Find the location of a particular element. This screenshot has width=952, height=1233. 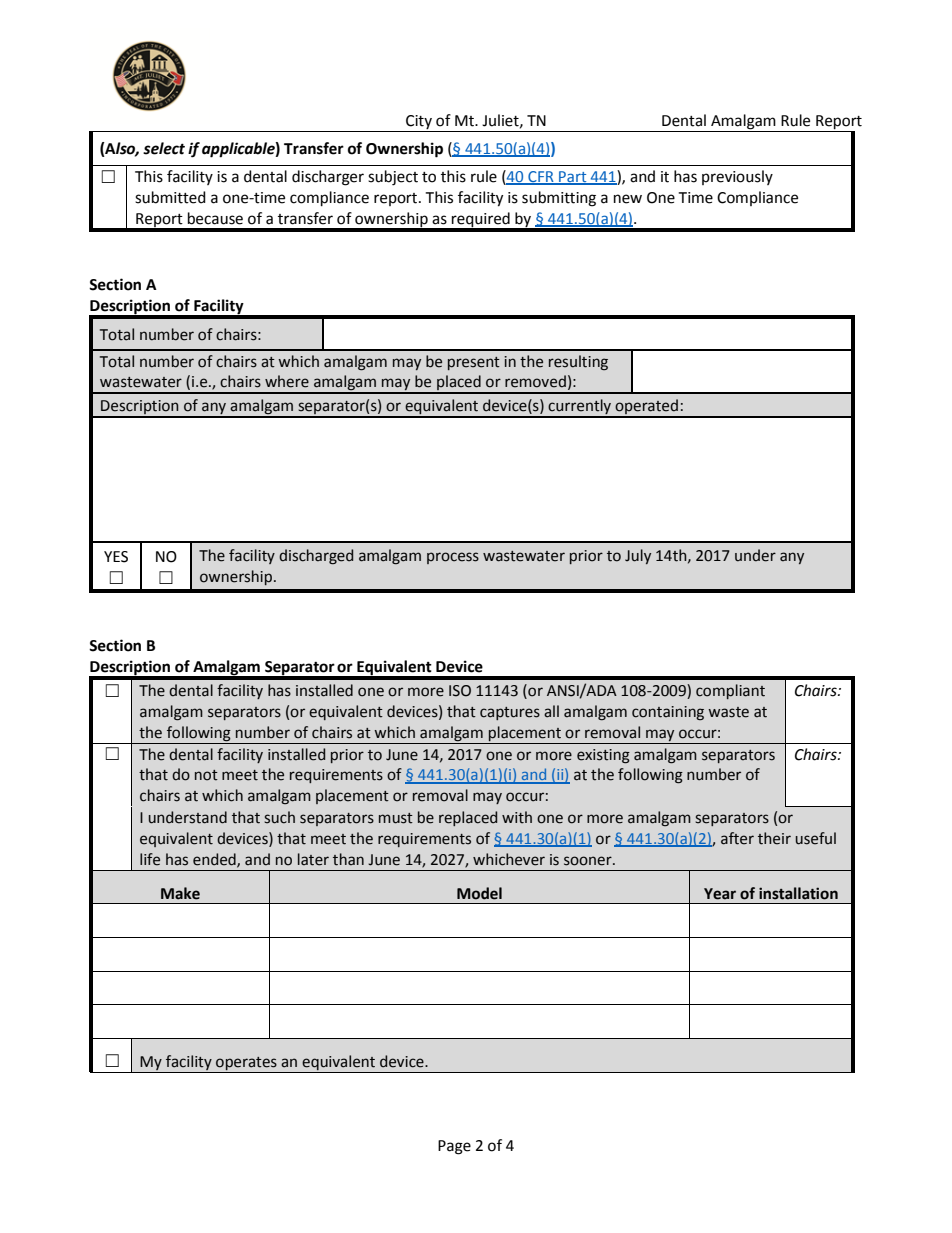

July is located at coordinates (638, 556).
